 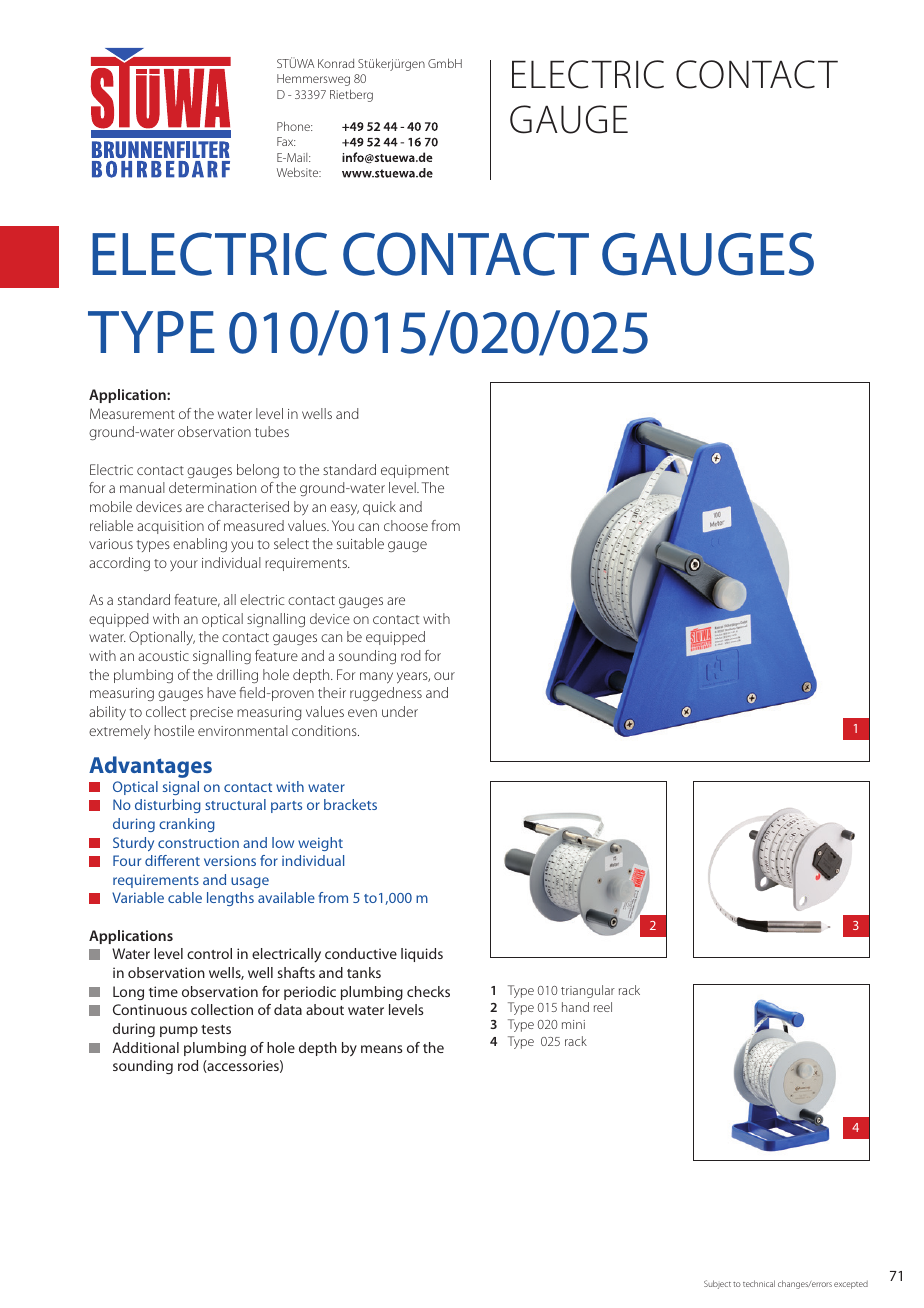 I want to click on Fax, so click(x=286, y=141).
